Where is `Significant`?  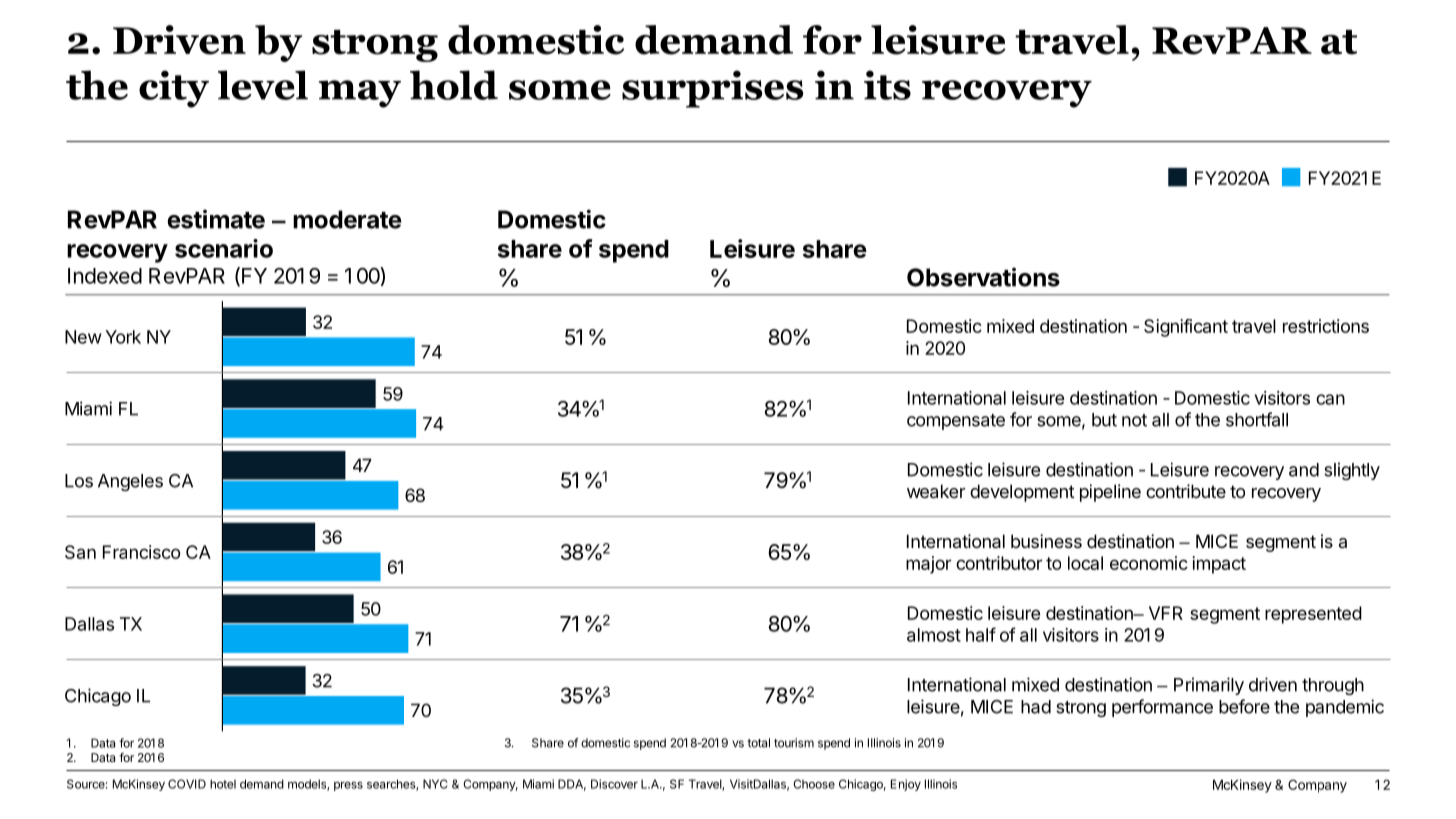 Significant is located at coordinates (1186, 328).
